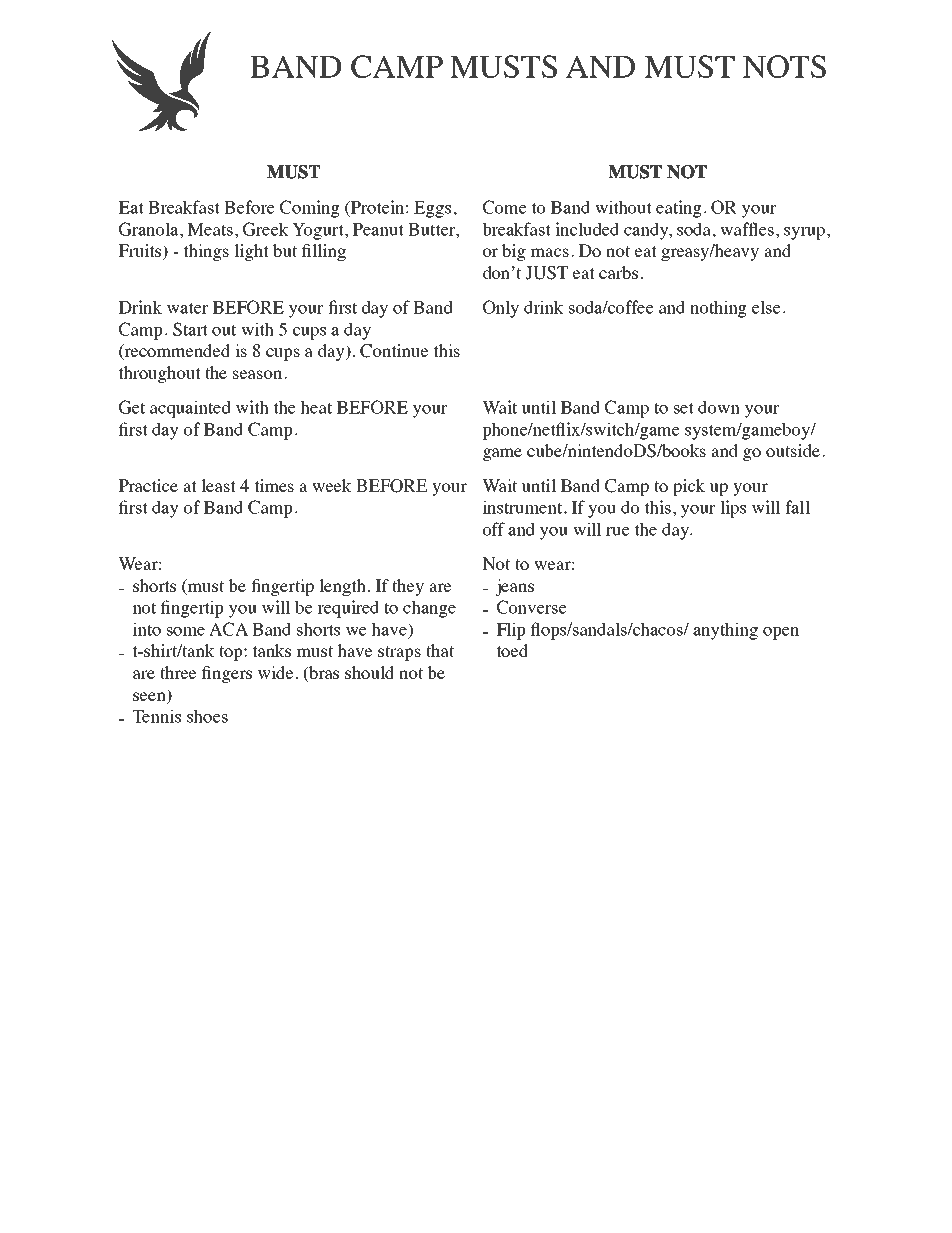 The width and height of the image is (952, 1233). Describe the element at coordinates (718, 309) in the image. I see `nothing` at that location.
